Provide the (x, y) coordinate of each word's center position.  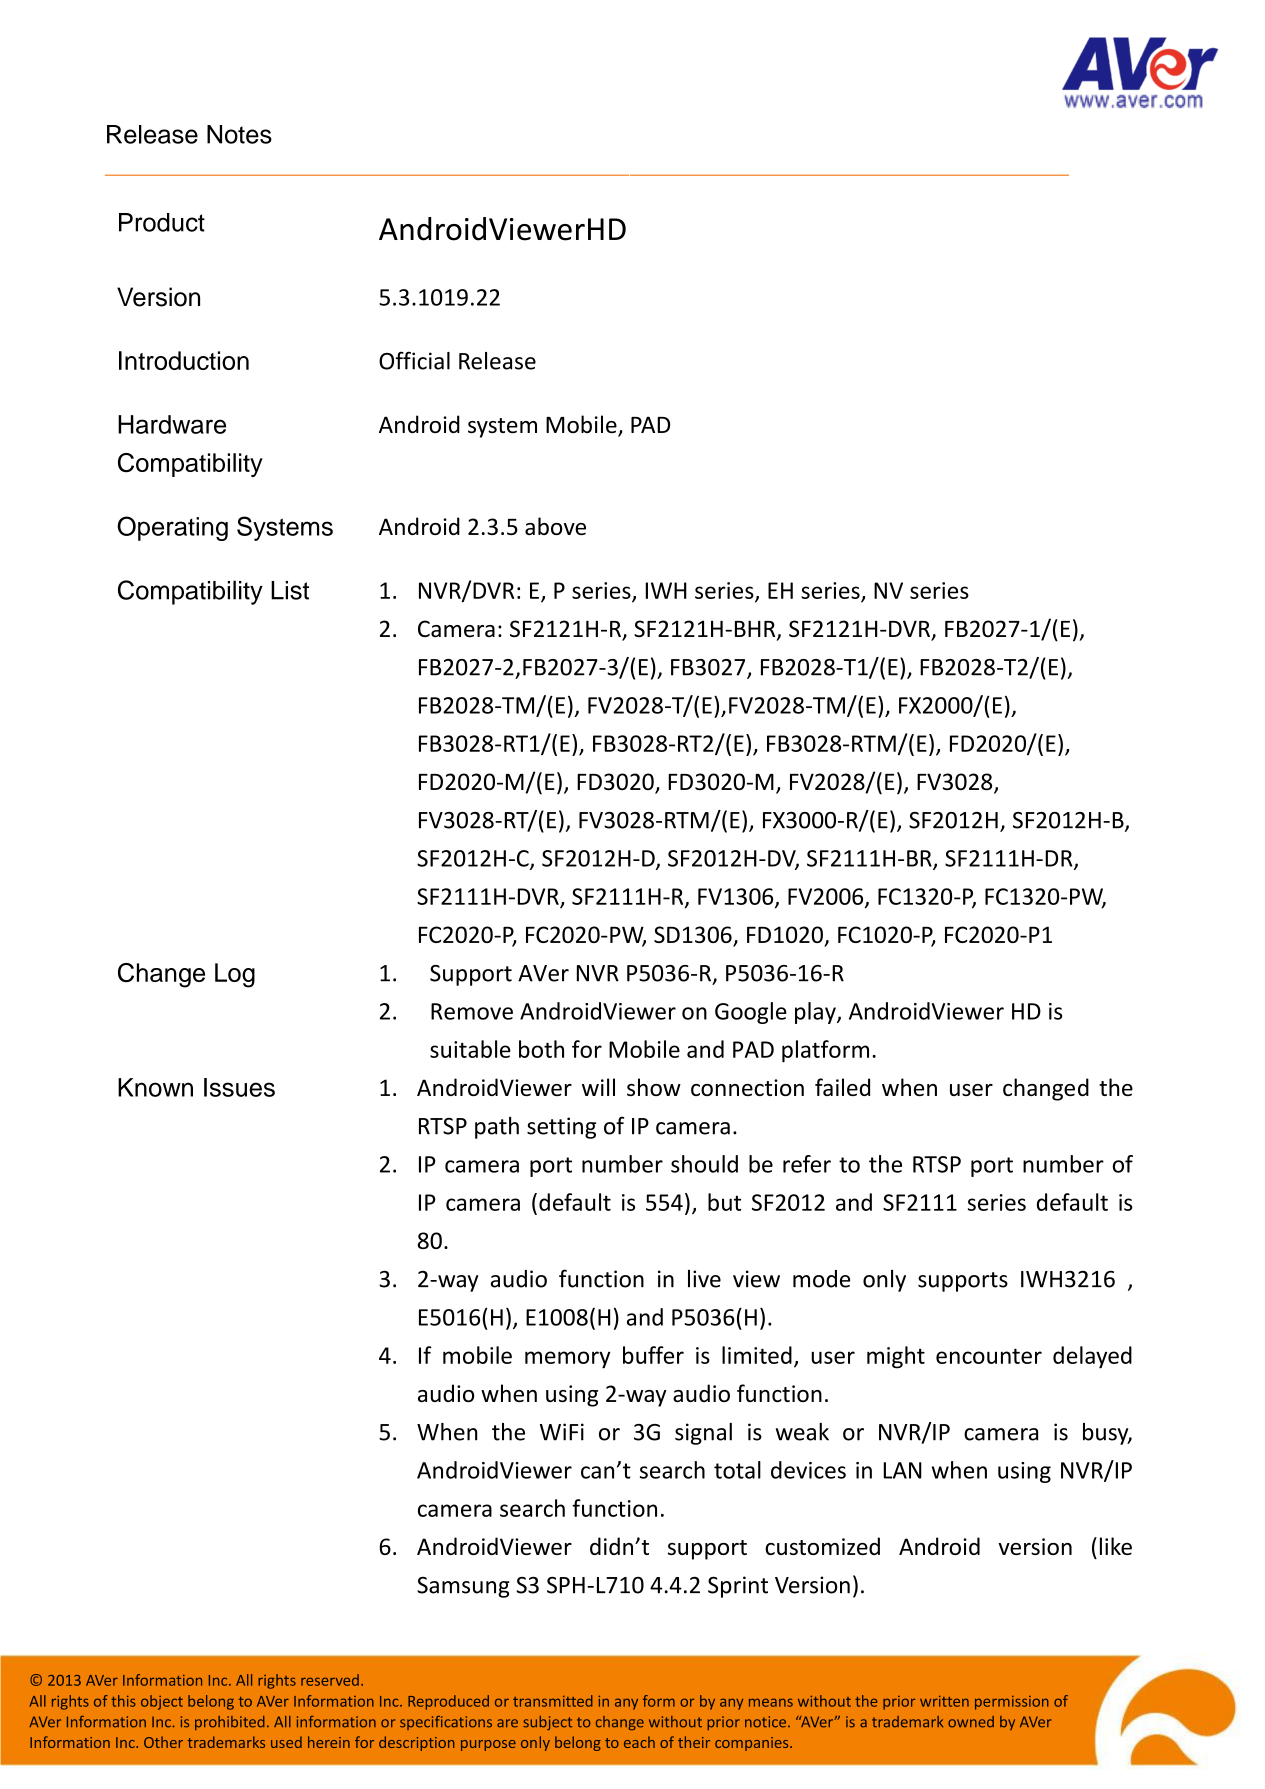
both (541, 1049)
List (290, 590)
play (816, 1013)
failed (842, 1087)
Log (235, 975)
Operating (172, 528)
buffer (653, 1355)
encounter (989, 1356)
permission (1012, 1703)
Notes (239, 134)
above (555, 526)
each (639, 1742)
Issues (239, 1087)
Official (414, 360)
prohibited (230, 1723)
